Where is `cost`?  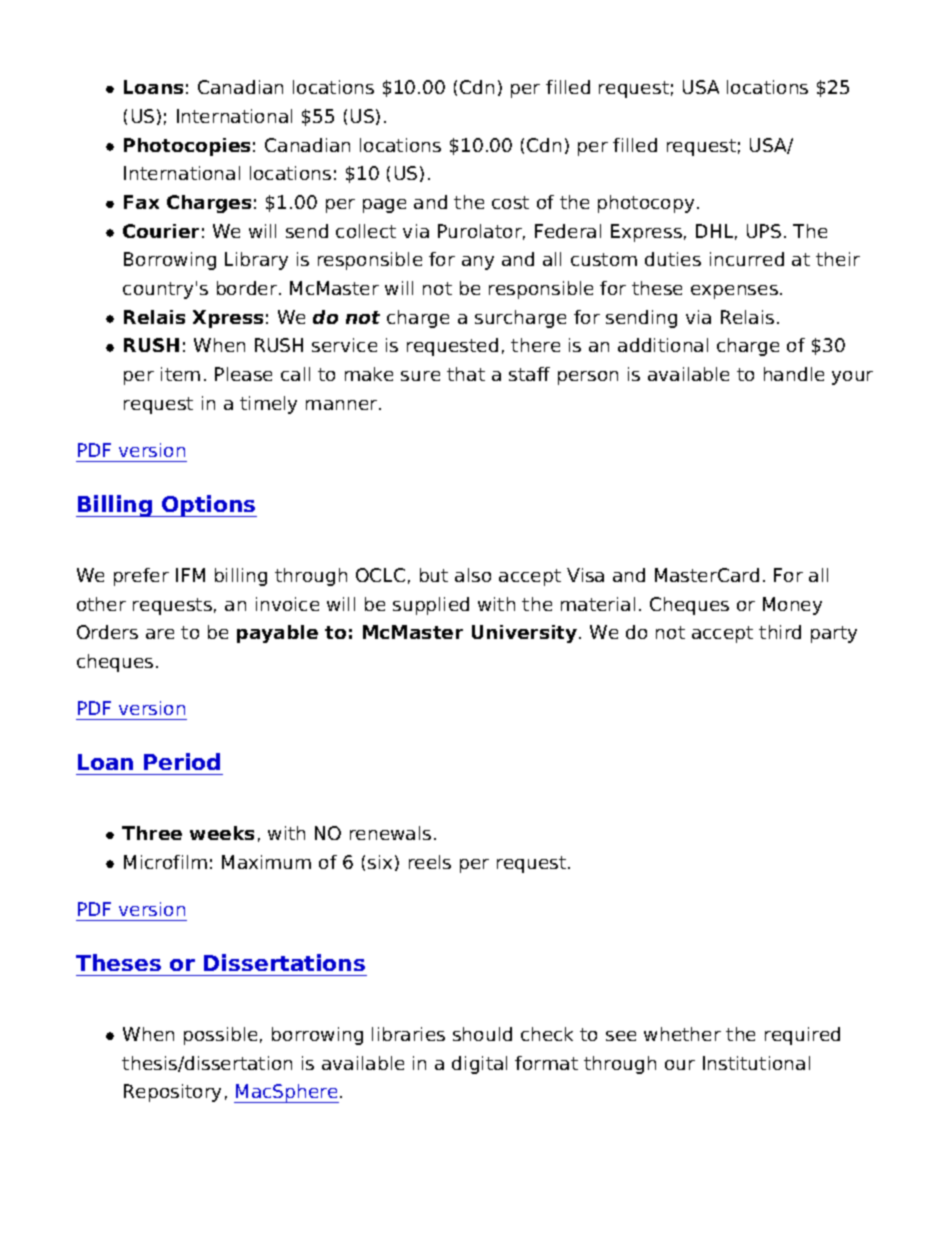
cost is located at coordinates (510, 202).
